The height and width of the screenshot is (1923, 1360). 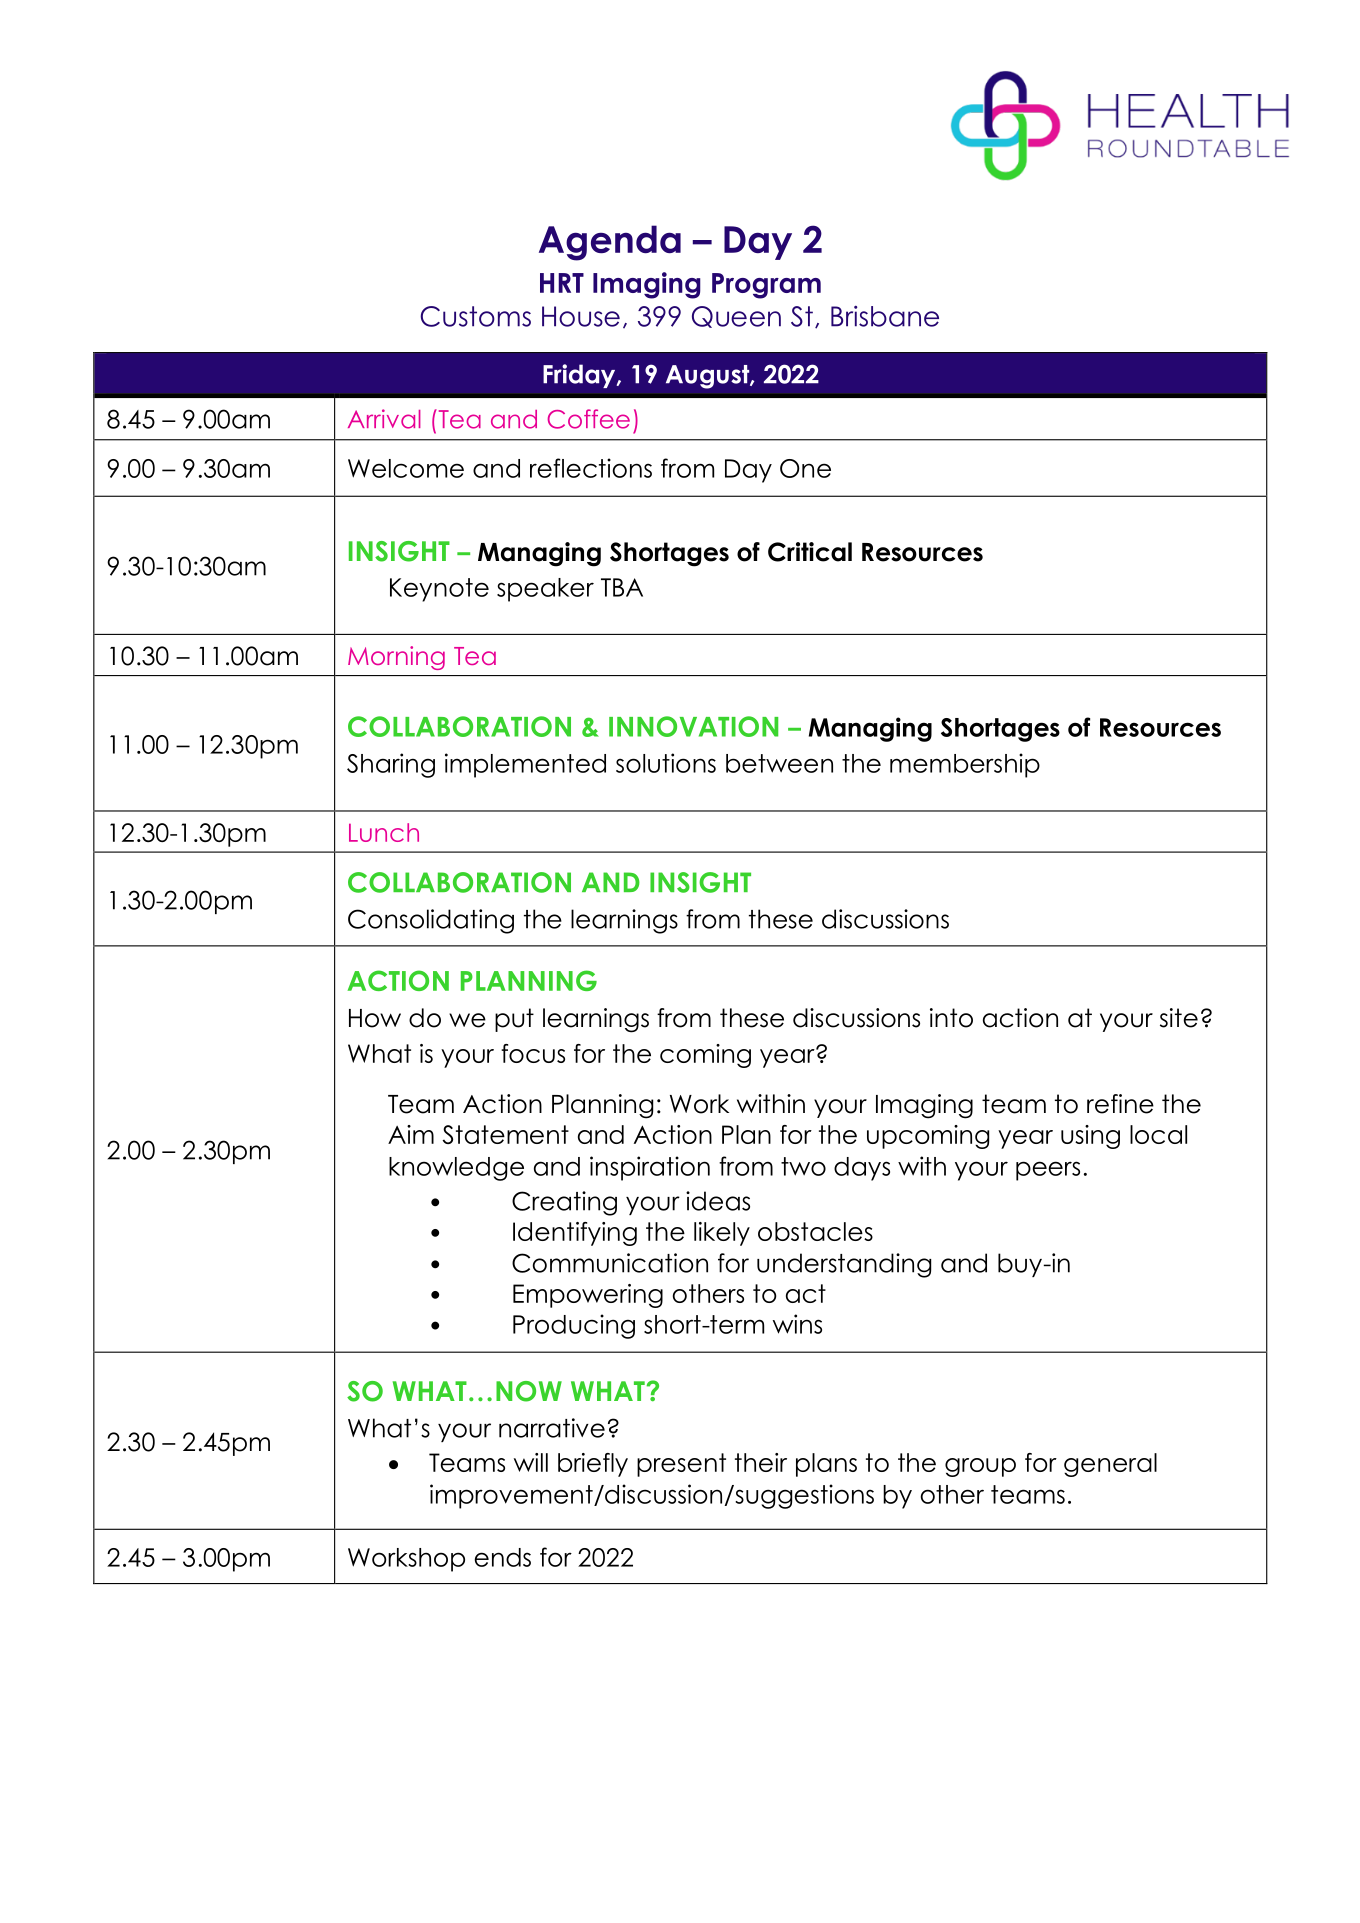 I want to click on between, so click(x=779, y=763).
